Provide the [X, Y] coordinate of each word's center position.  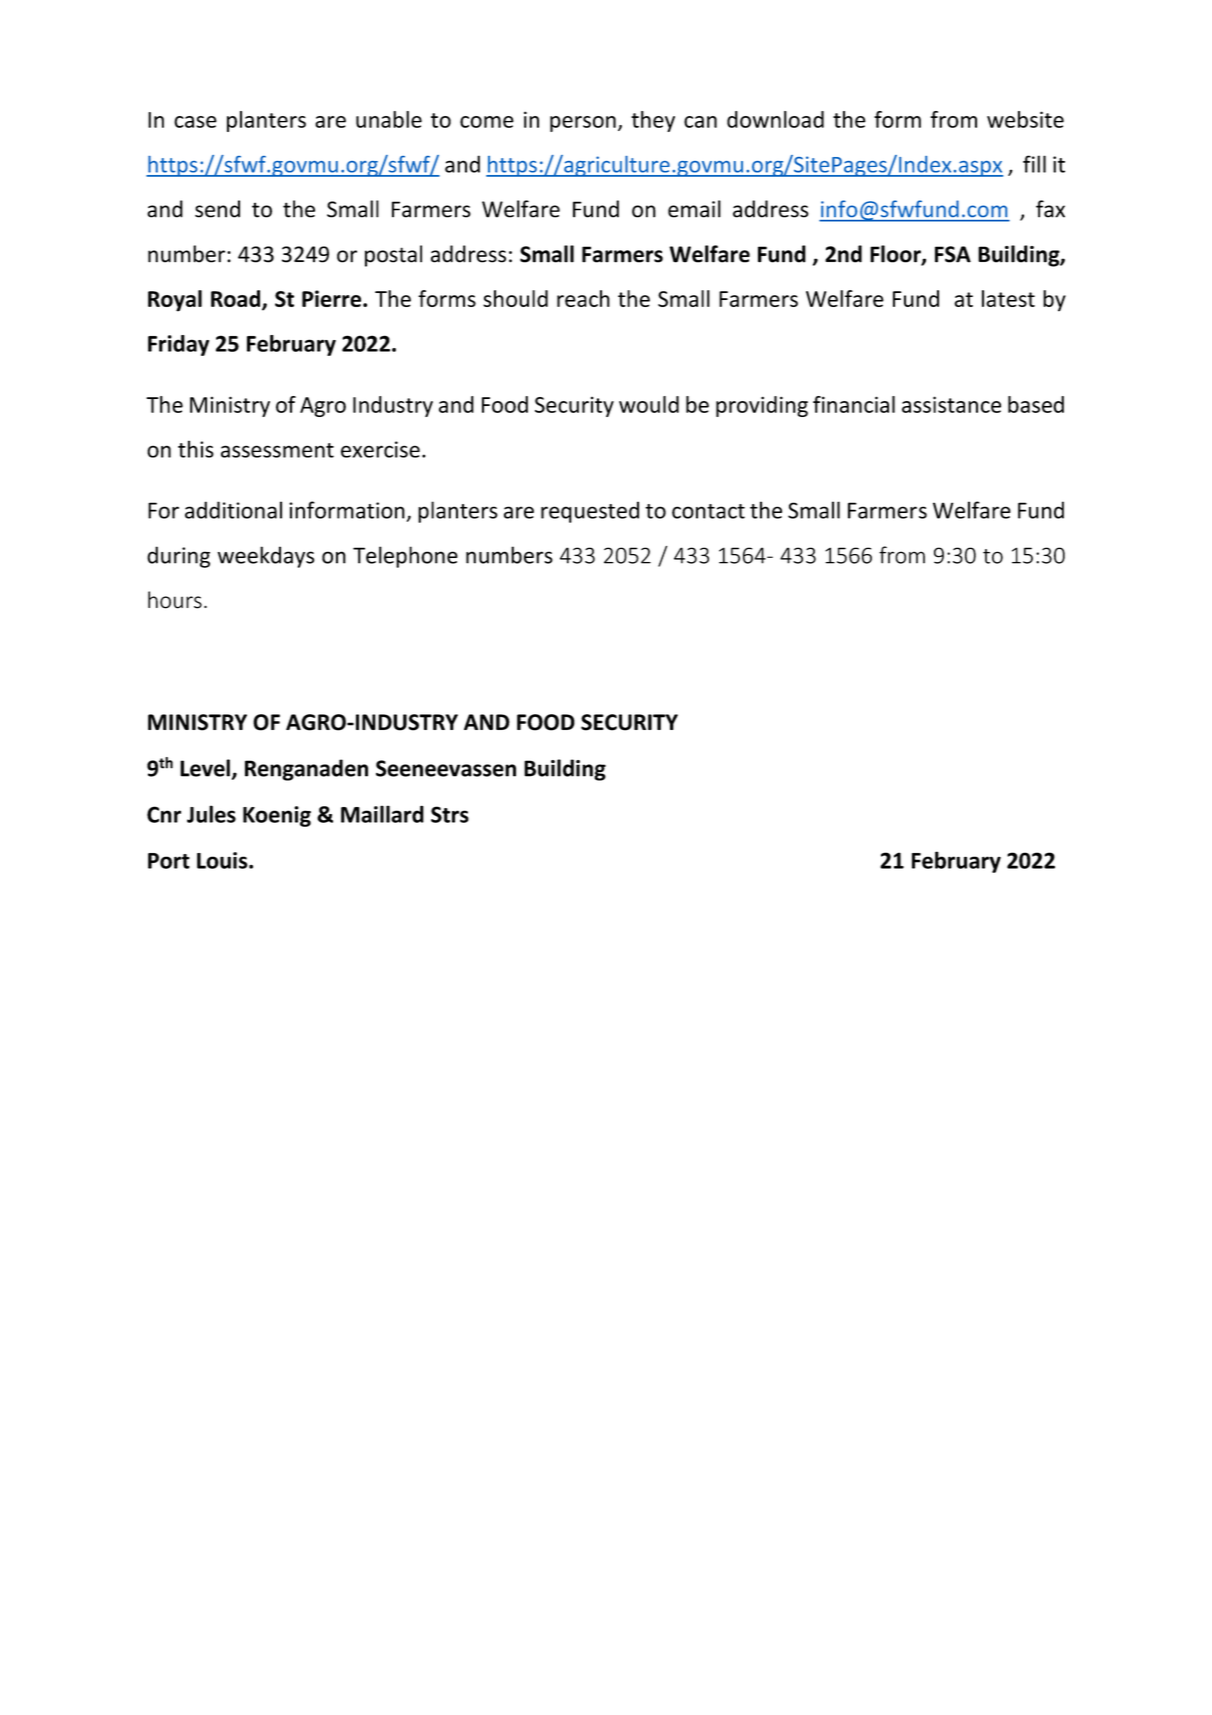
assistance [951, 404]
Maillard [382, 814]
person [583, 124]
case [195, 122]
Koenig [277, 816]
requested [590, 512]
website [1025, 119]
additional [233, 510]
